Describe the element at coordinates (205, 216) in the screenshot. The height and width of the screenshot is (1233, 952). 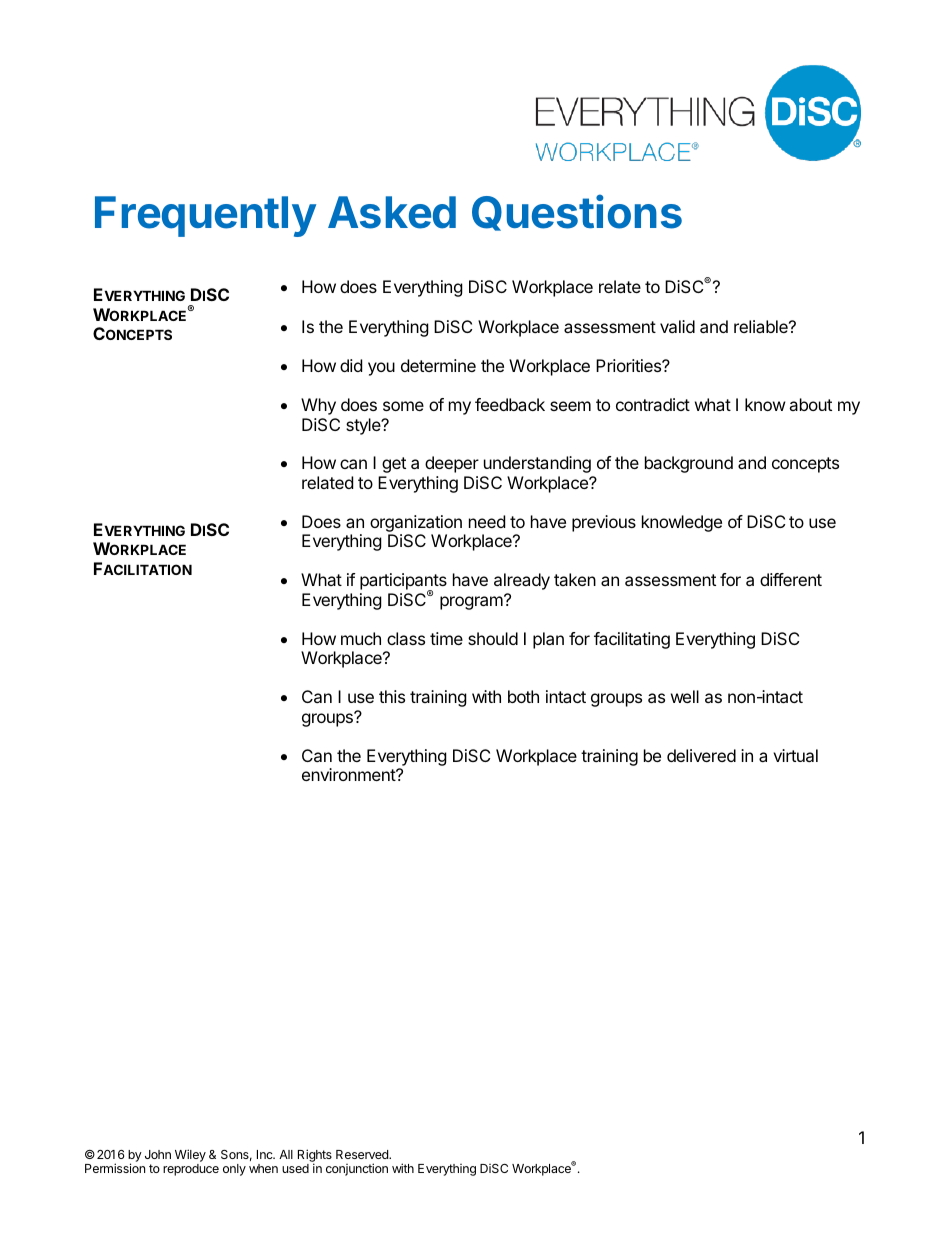
I see `Frequently` at that location.
